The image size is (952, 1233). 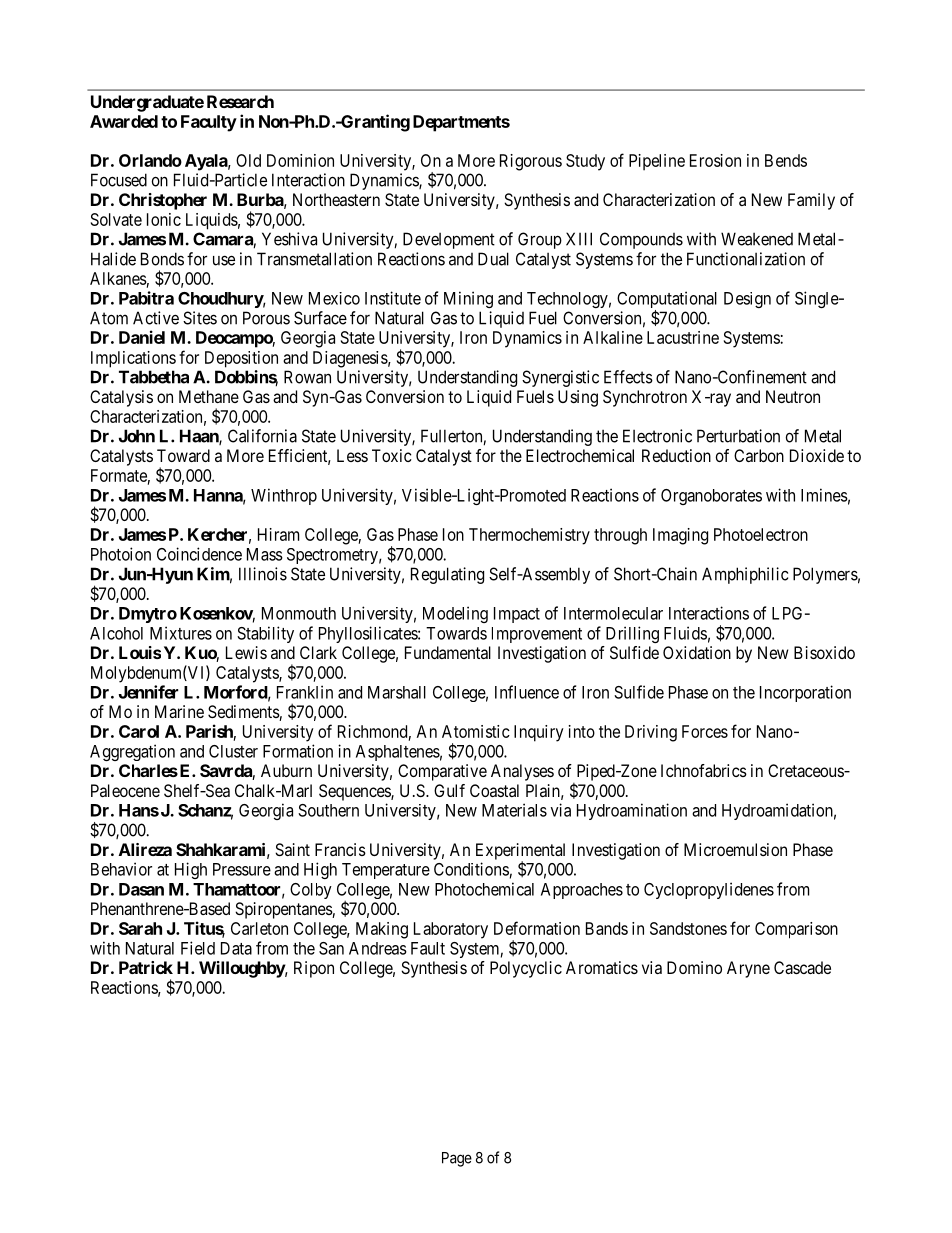 What do you see at coordinates (471, 869) in the page?
I see `Conditions` at bounding box center [471, 869].
